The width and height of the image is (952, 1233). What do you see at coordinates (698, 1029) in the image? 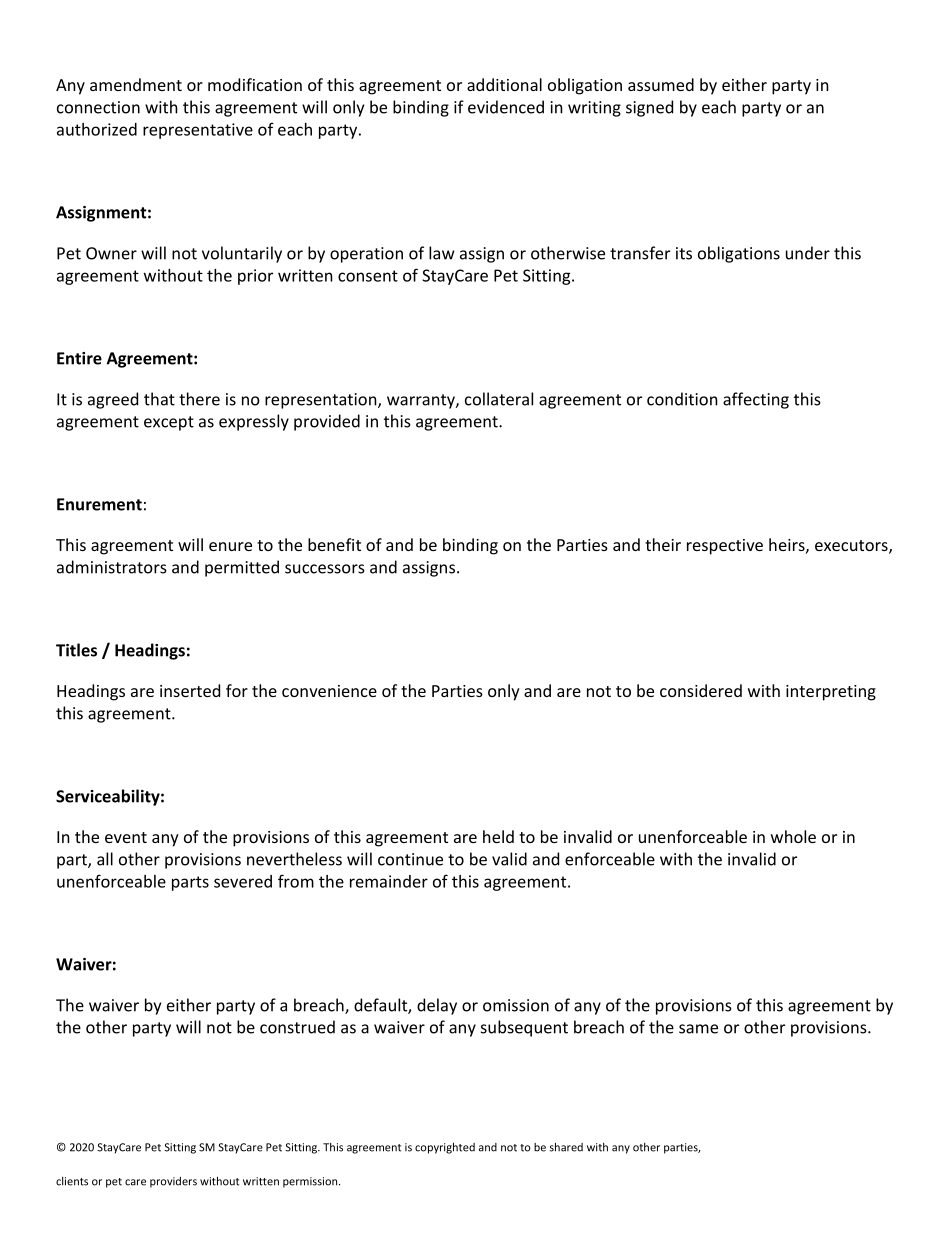
I see `same` at bounding box center [698, 1029].
